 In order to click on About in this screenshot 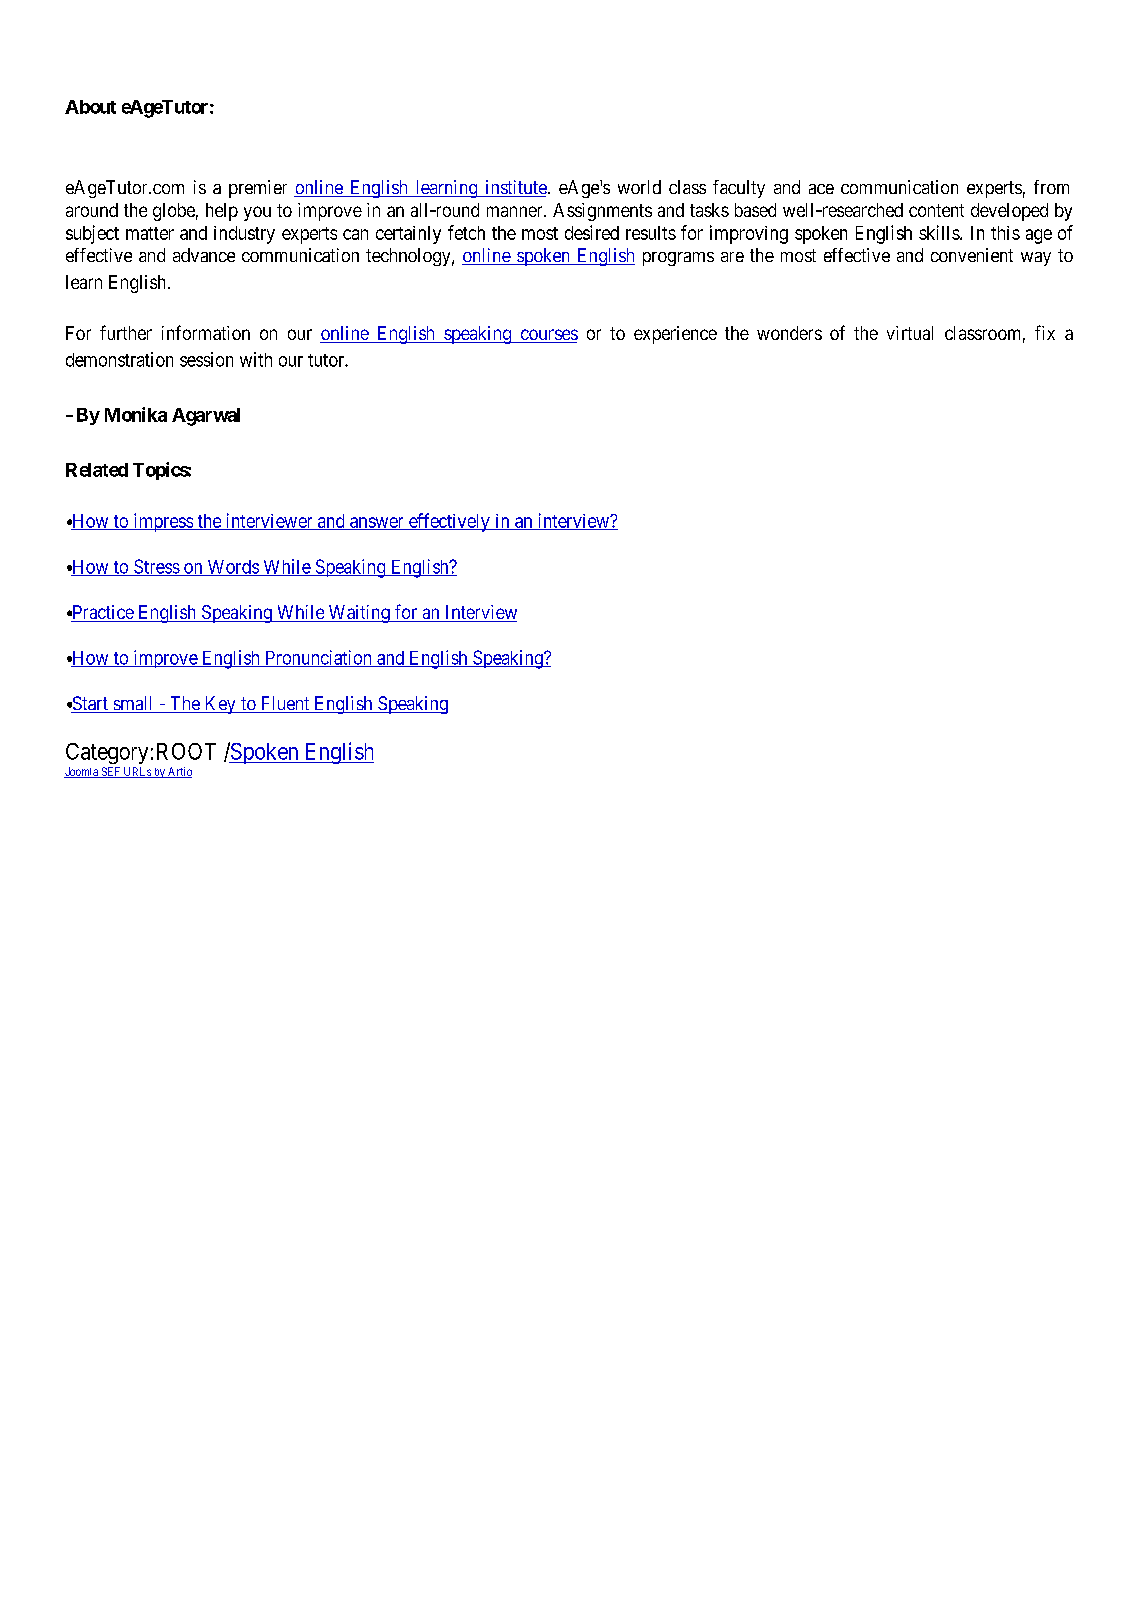, I will do `click(90, 107)`.
